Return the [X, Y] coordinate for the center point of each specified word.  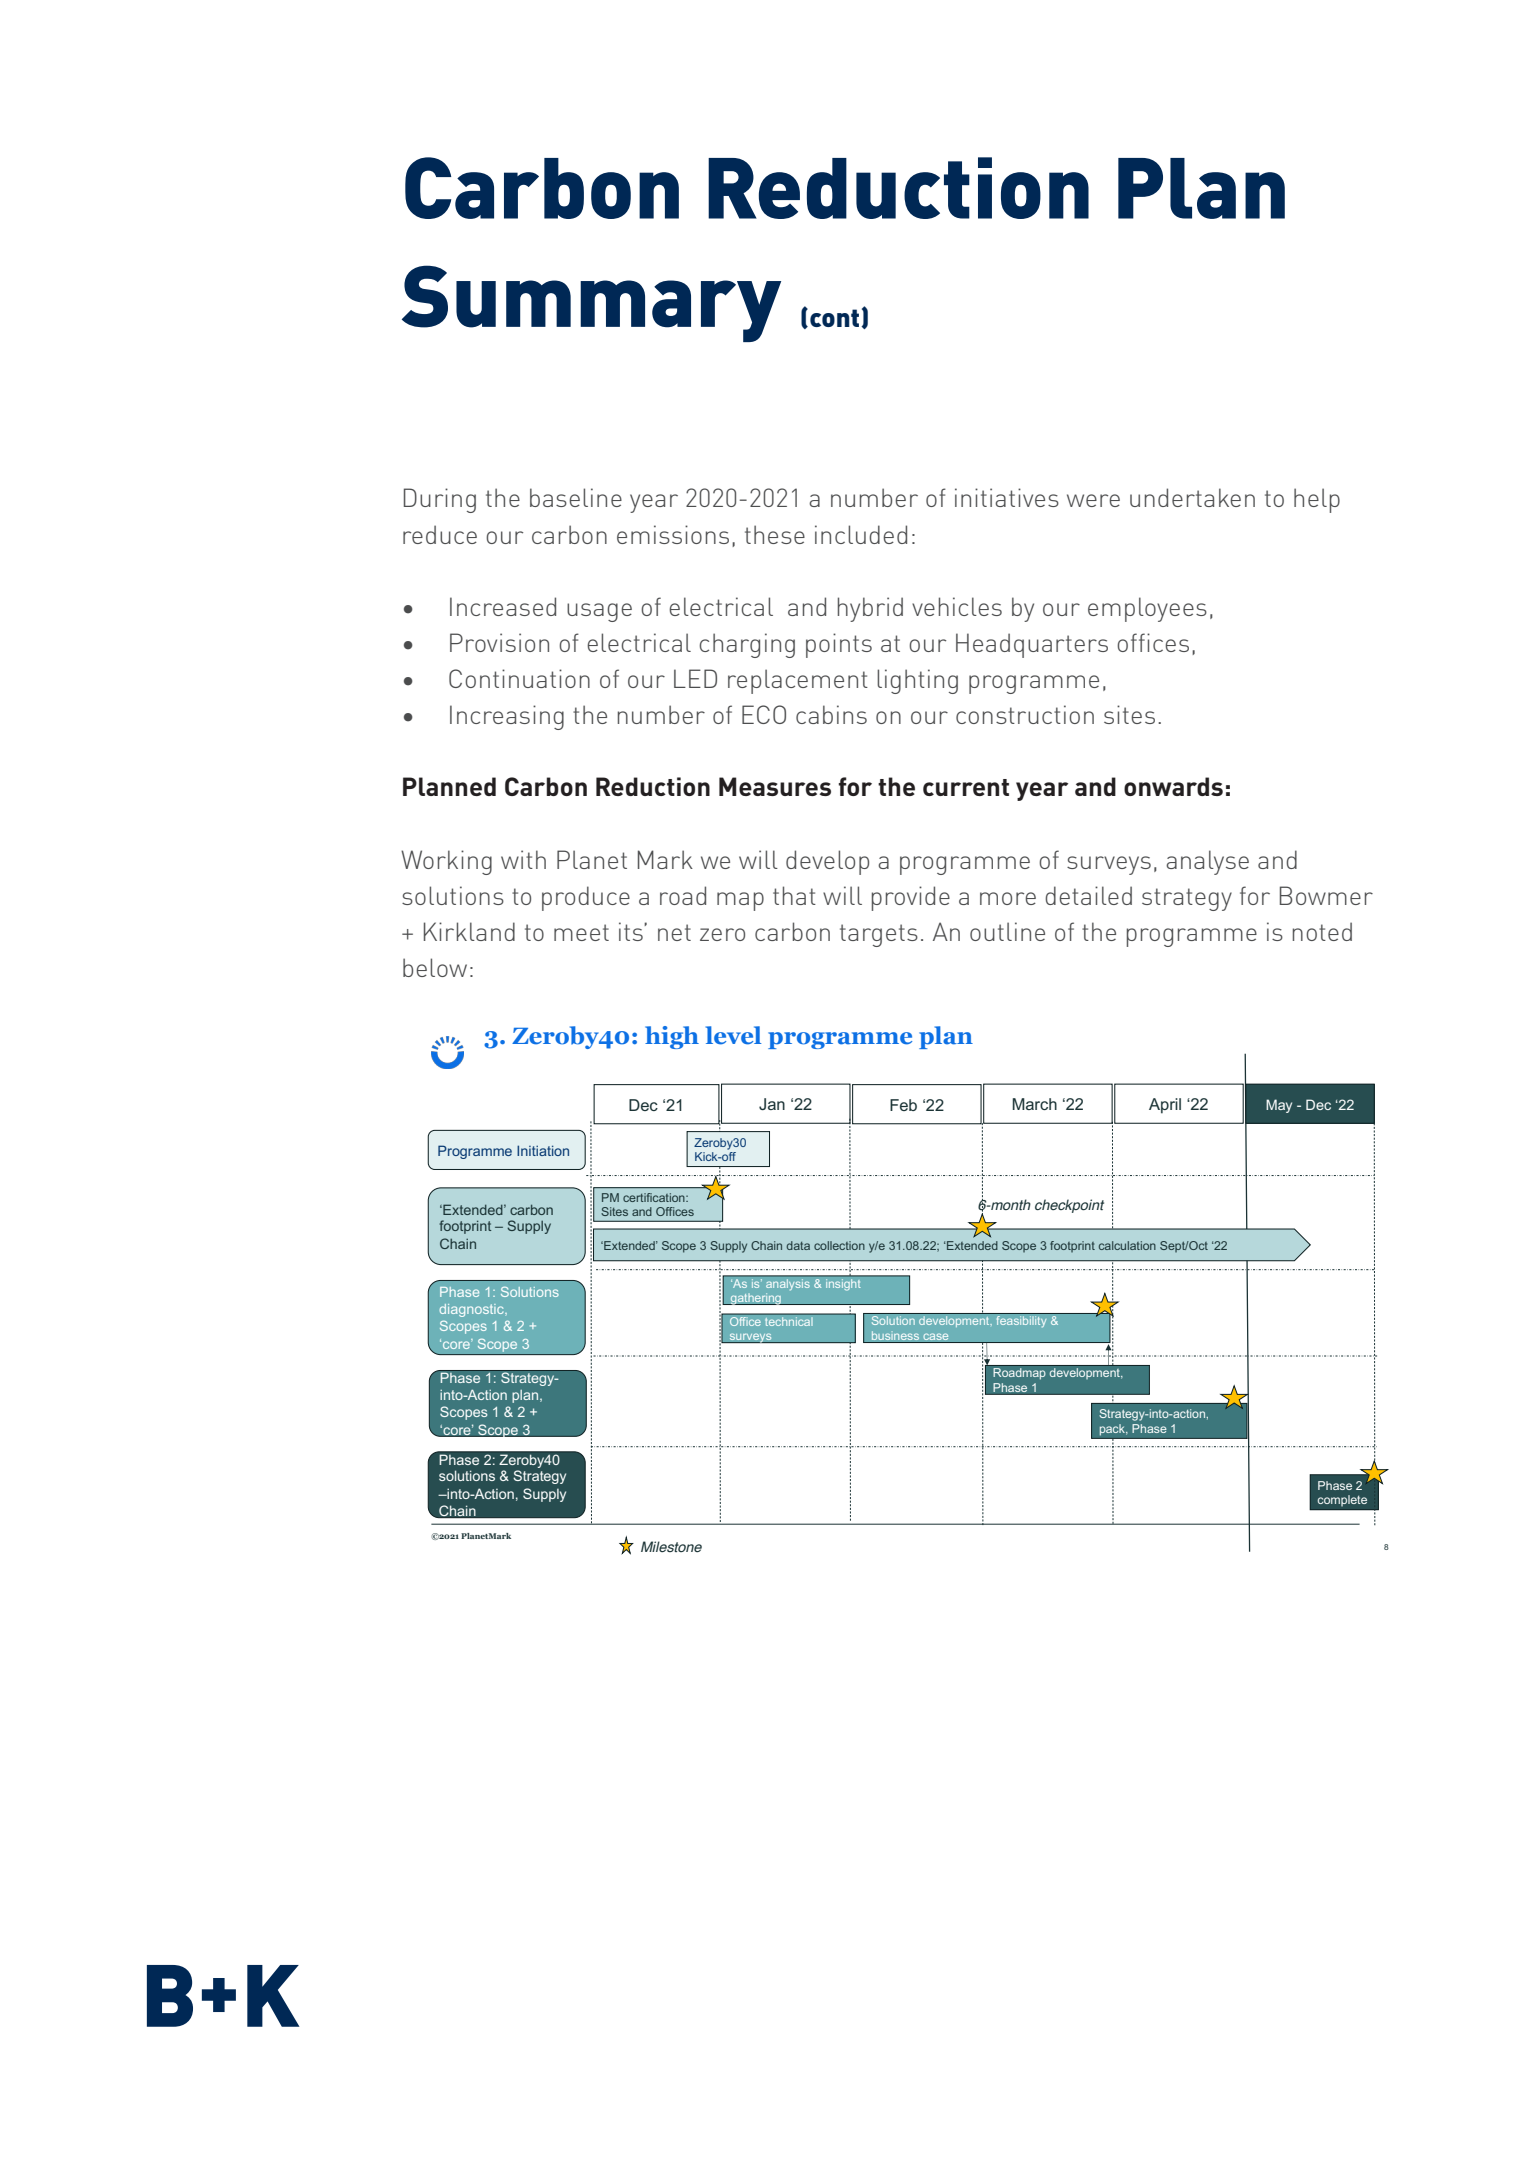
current [966, 787]
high [672, 1037]
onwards [1173, 786]
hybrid [870, 609]
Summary [591, 303]
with [523, 859]
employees [1147, 609]
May [1279, 1106]
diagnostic [472, 1310]
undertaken [1192, 497]
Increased [503, 606]
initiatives [1007, 497]
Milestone [671, 1546]
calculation [1127, 1245]
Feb [903, 1105]
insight [843, 1283]
